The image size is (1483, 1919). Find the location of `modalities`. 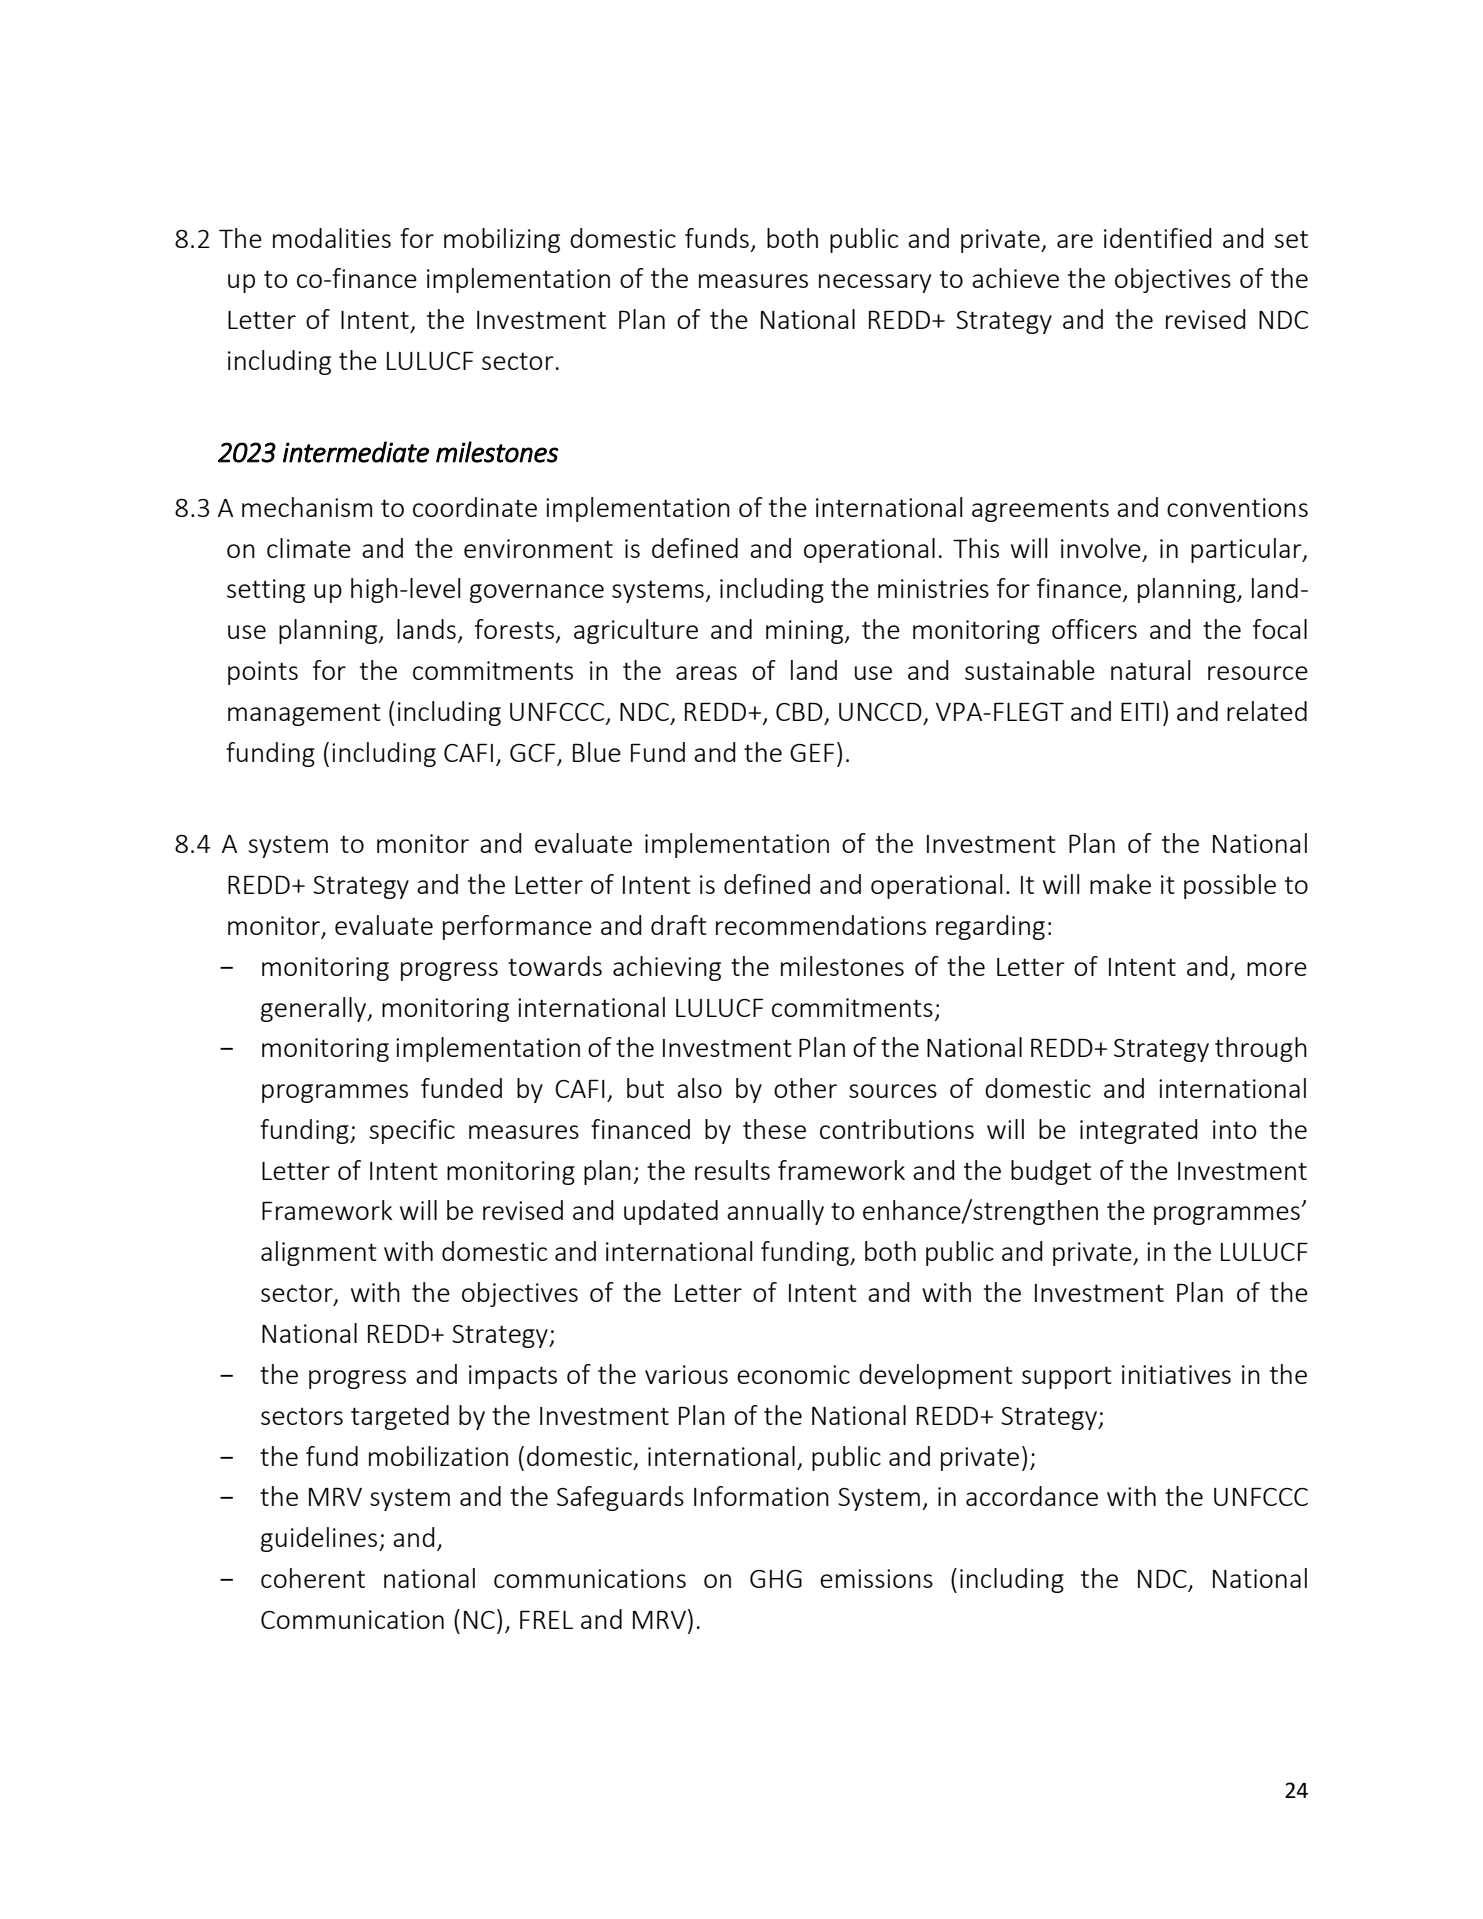

modalities is located at coordinates (332, 238).
